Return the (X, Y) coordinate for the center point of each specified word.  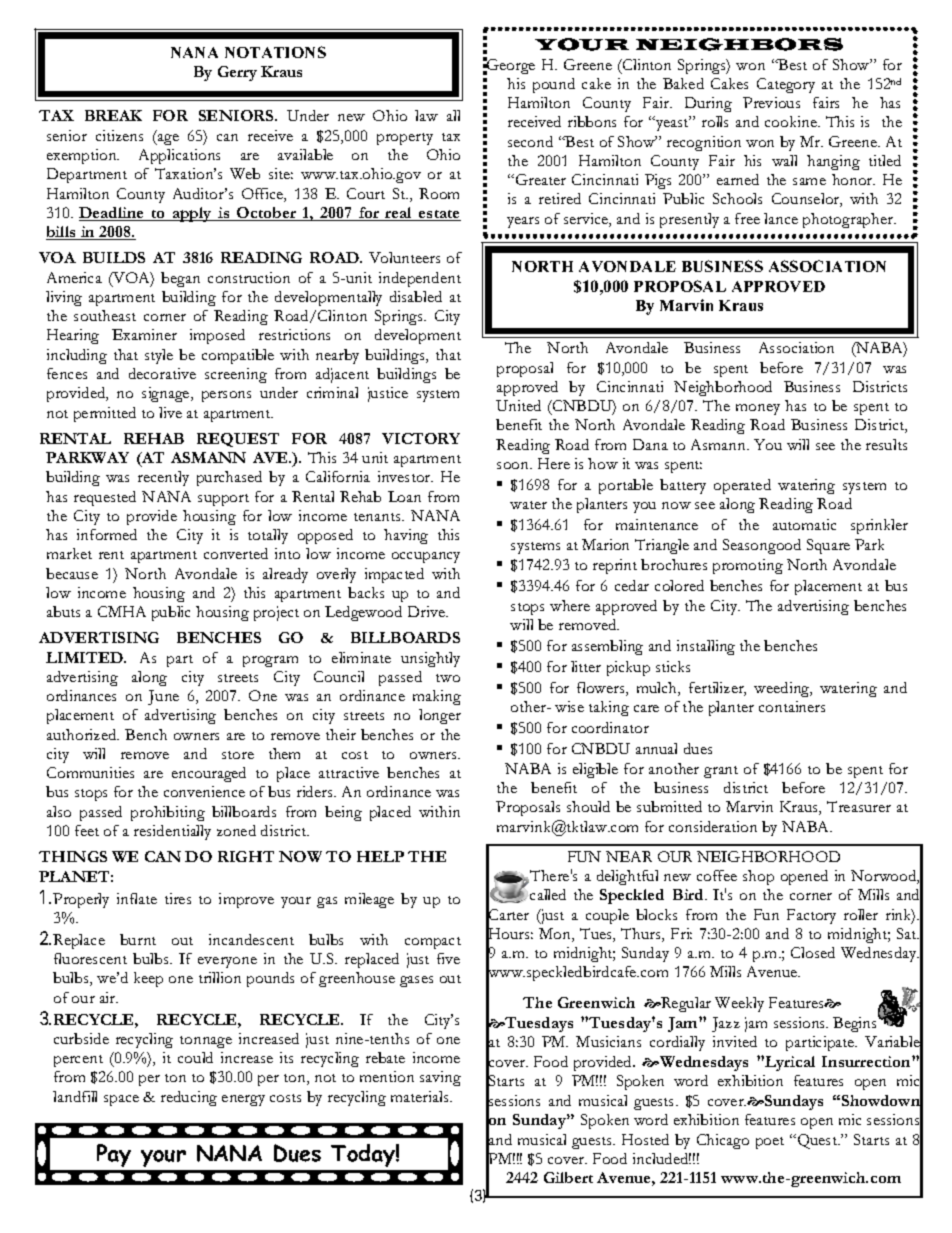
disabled (416, 296)
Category (786, 85)
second (530, 141)
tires (178, 898)
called (548, 894)
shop (758, 877)
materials (421, 1096)
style (159, 356)
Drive (427, 611)
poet (770, 1143)
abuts (63, 611)
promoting (748, 566)
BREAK (113, 115)
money (758, 409)
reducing (189, 1098)
